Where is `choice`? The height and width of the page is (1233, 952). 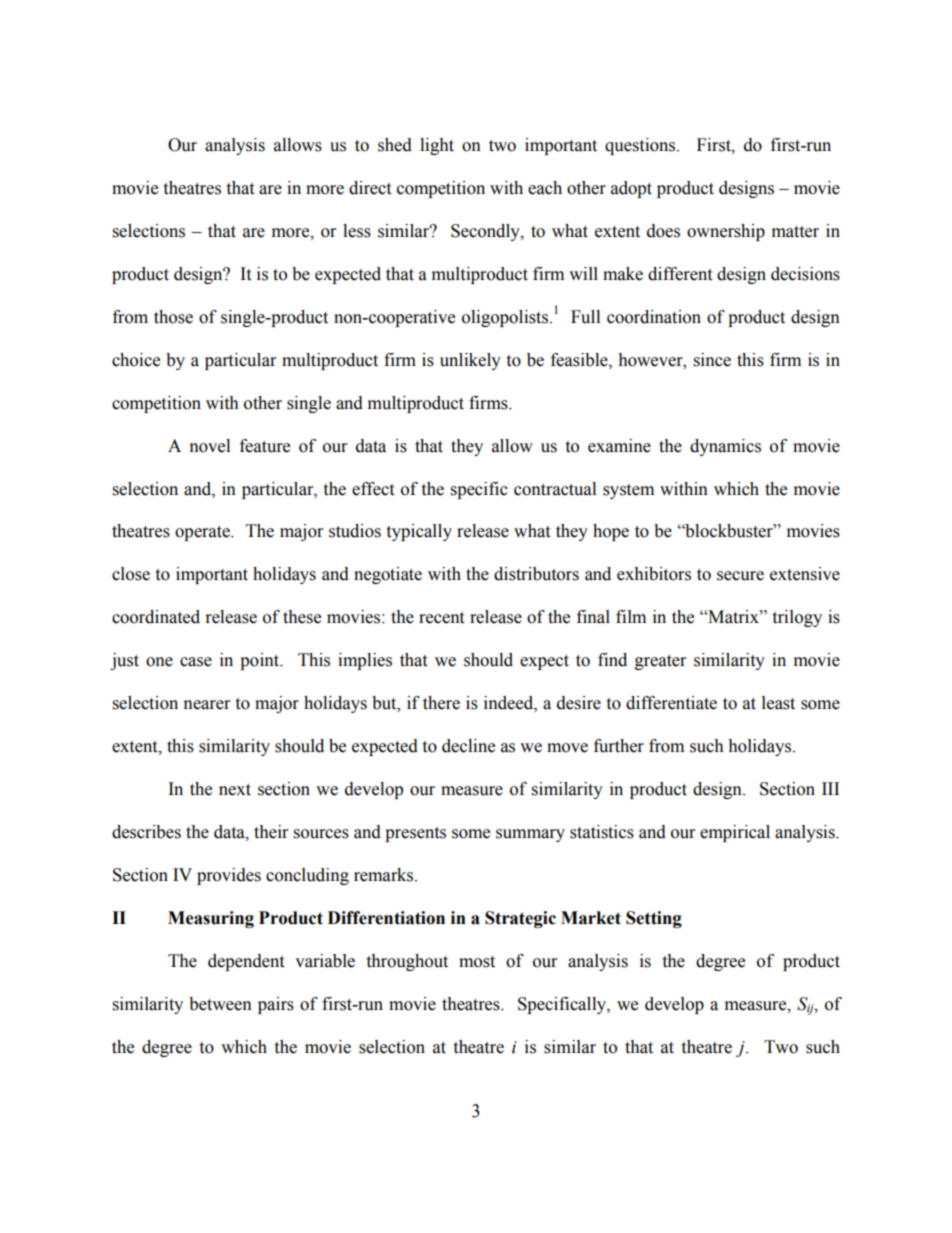 choice is located at coordinates (136, 360).
